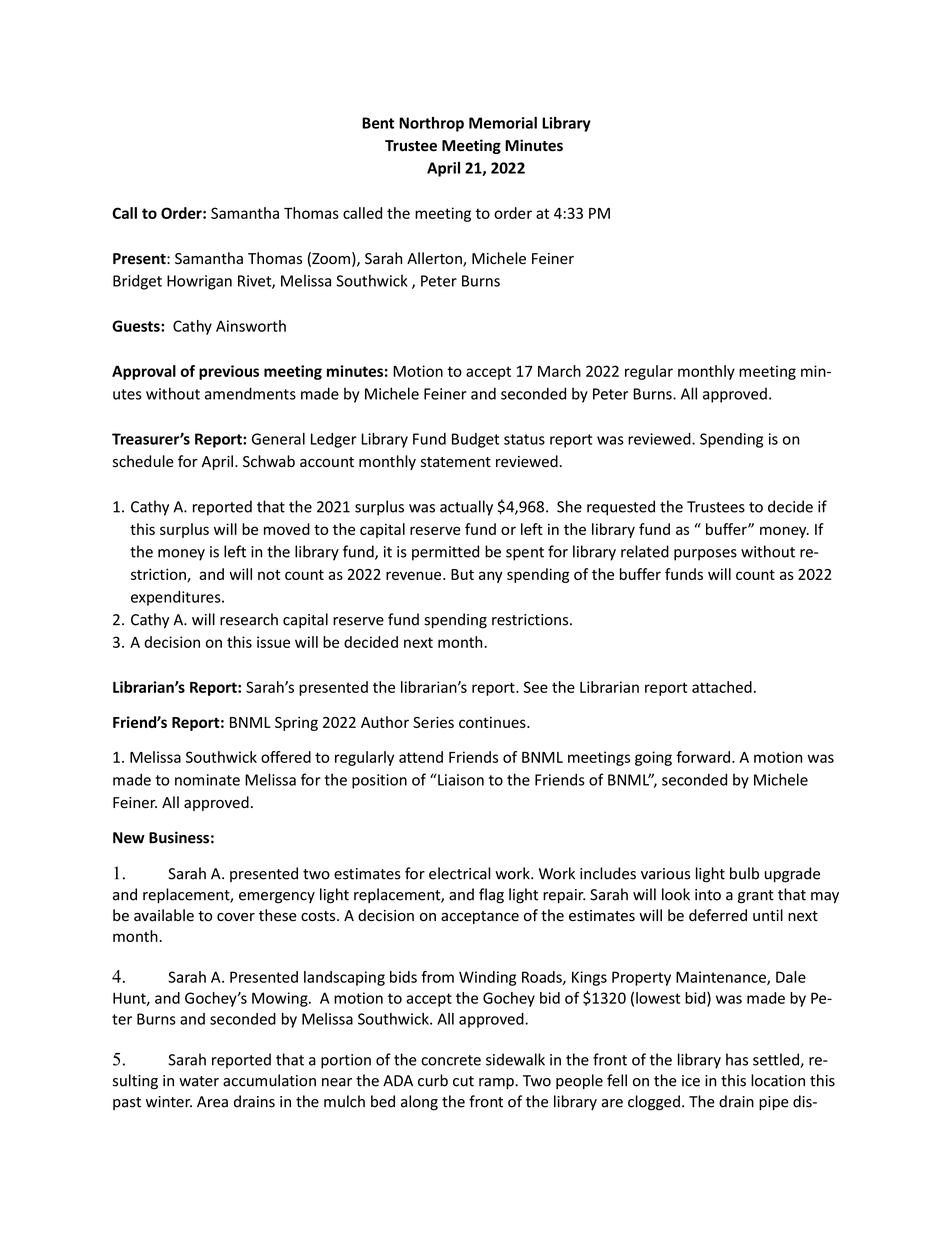 The width and height of the screenshot is (952, 1233). I want to click on Bent, so click(378, 123).
